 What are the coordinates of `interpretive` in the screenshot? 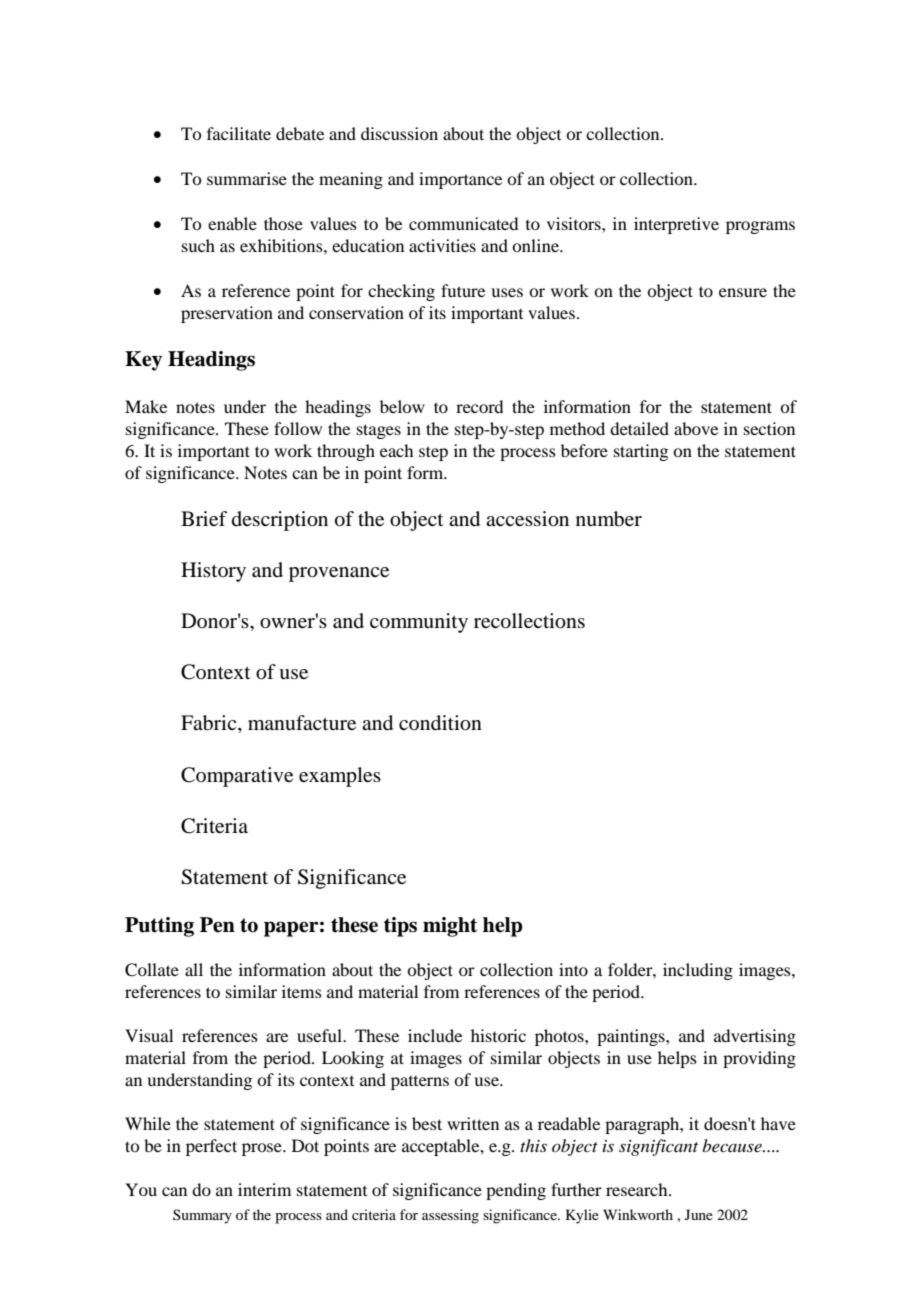 It's located at (676, 225).
